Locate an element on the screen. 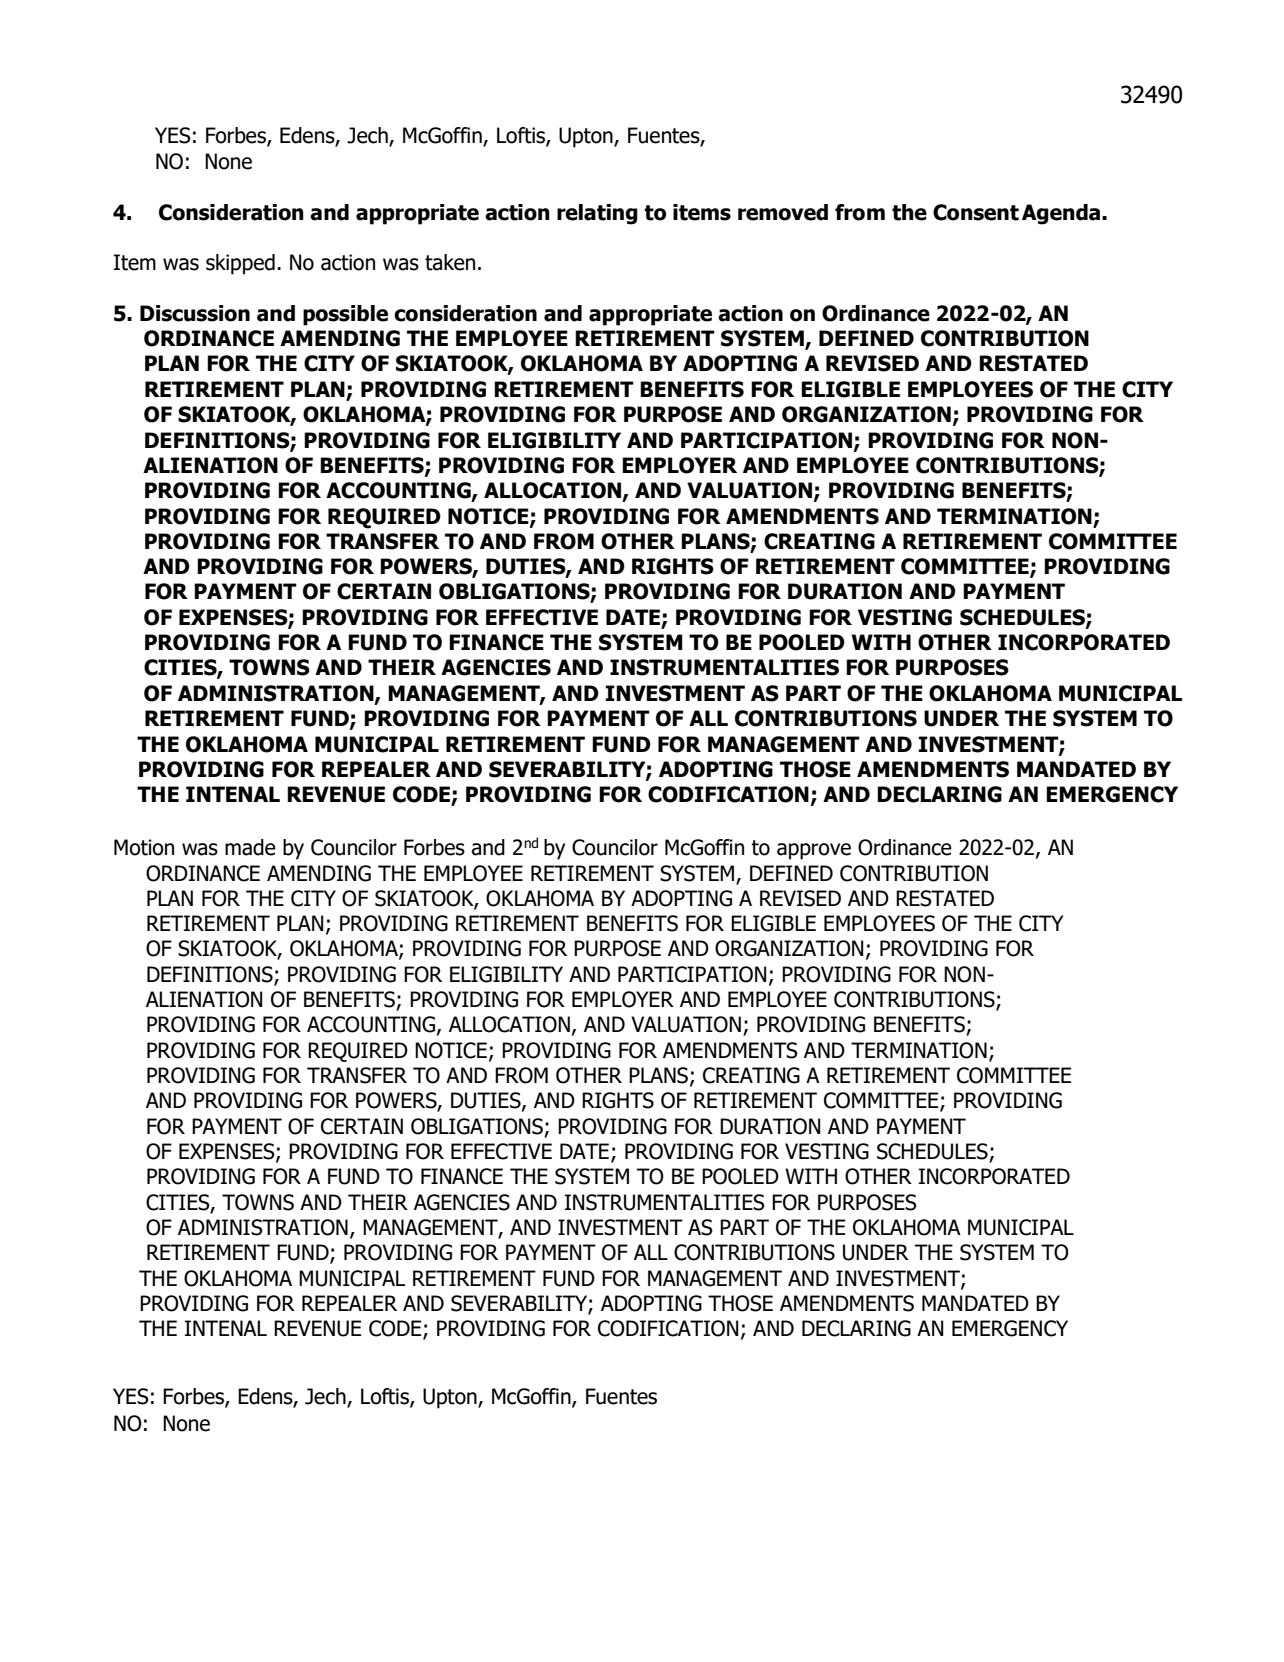  taken is located at coordinates (450, 262).
